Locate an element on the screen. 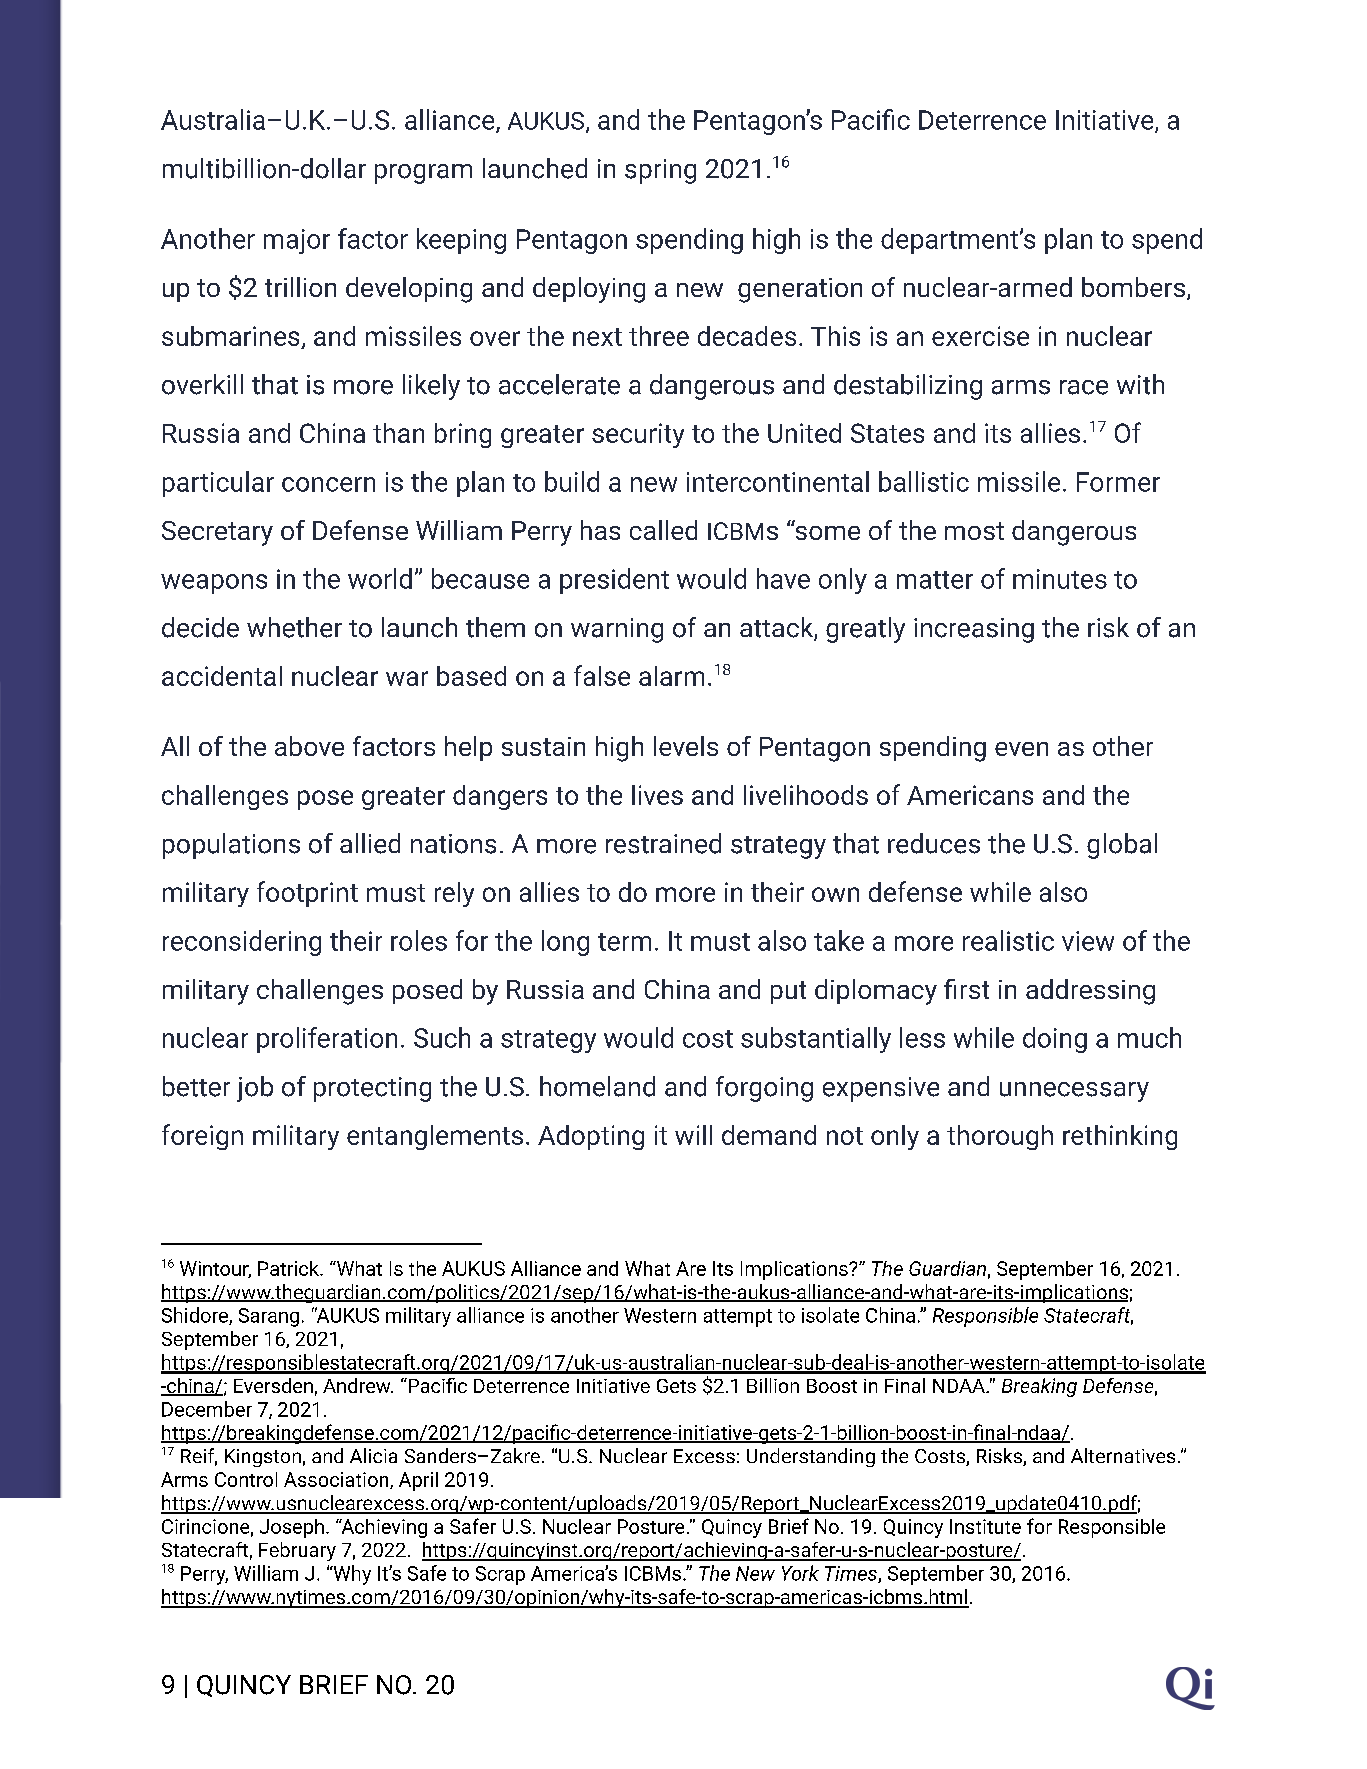  major is located at coordinates (297, 241).
